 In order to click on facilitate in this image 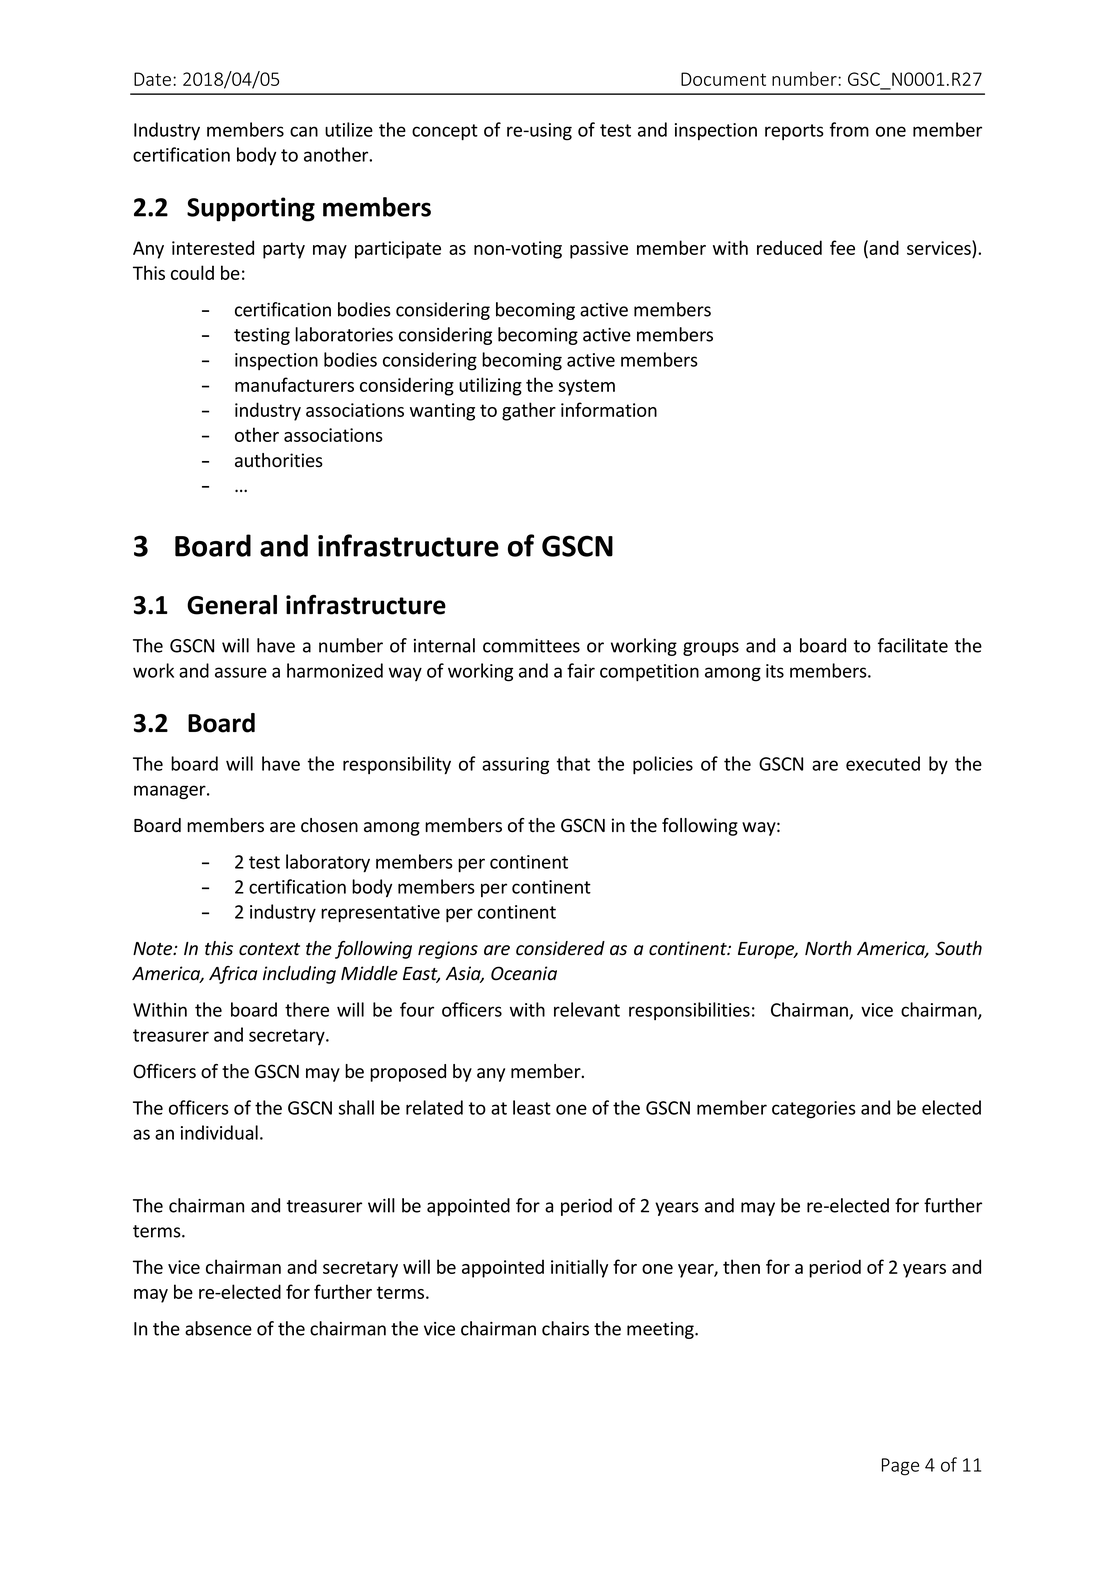, I will do `click(913, 645)`.
